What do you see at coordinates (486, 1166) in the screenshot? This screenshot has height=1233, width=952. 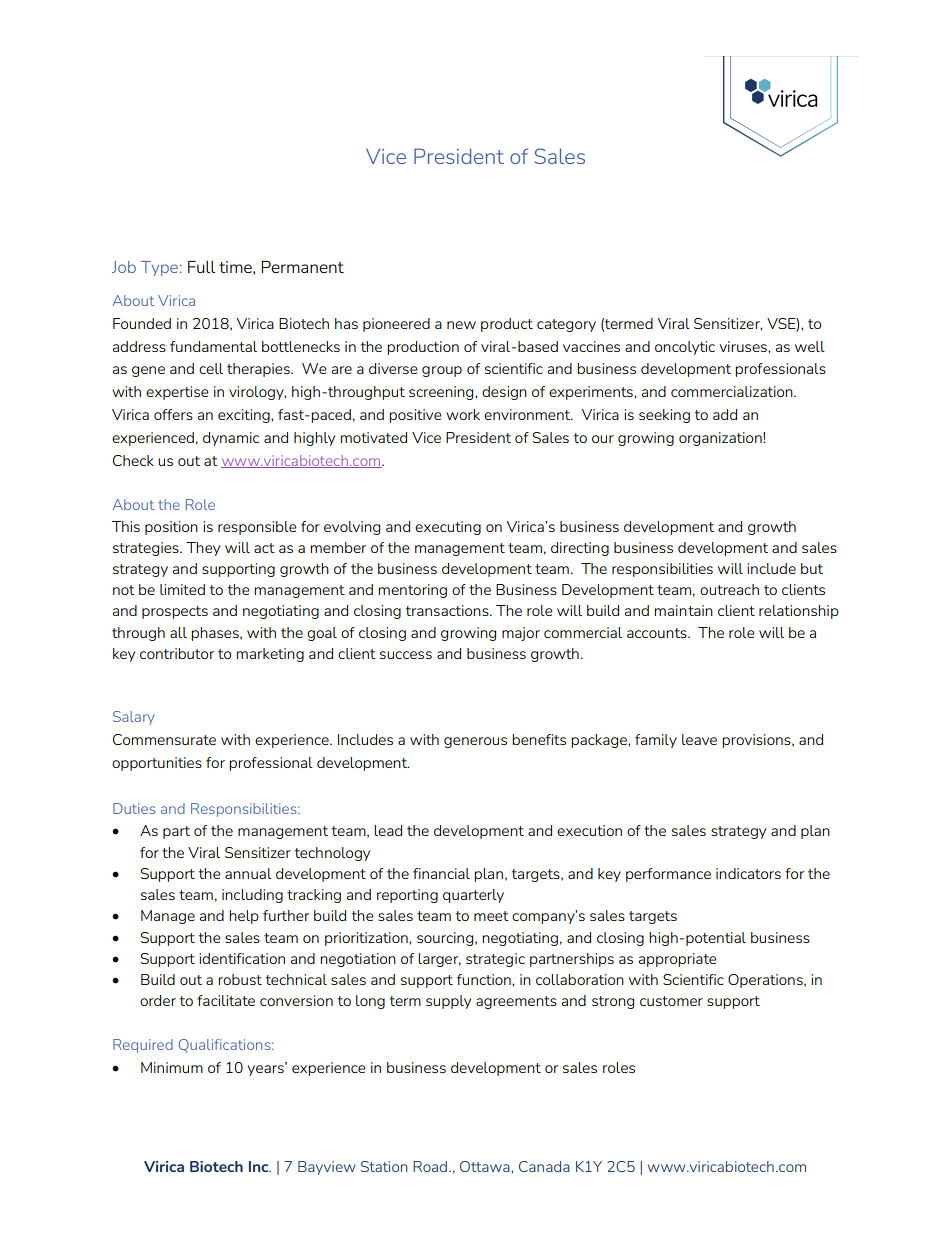 I see `Ottawa` at bounding box center [486, 1166].
